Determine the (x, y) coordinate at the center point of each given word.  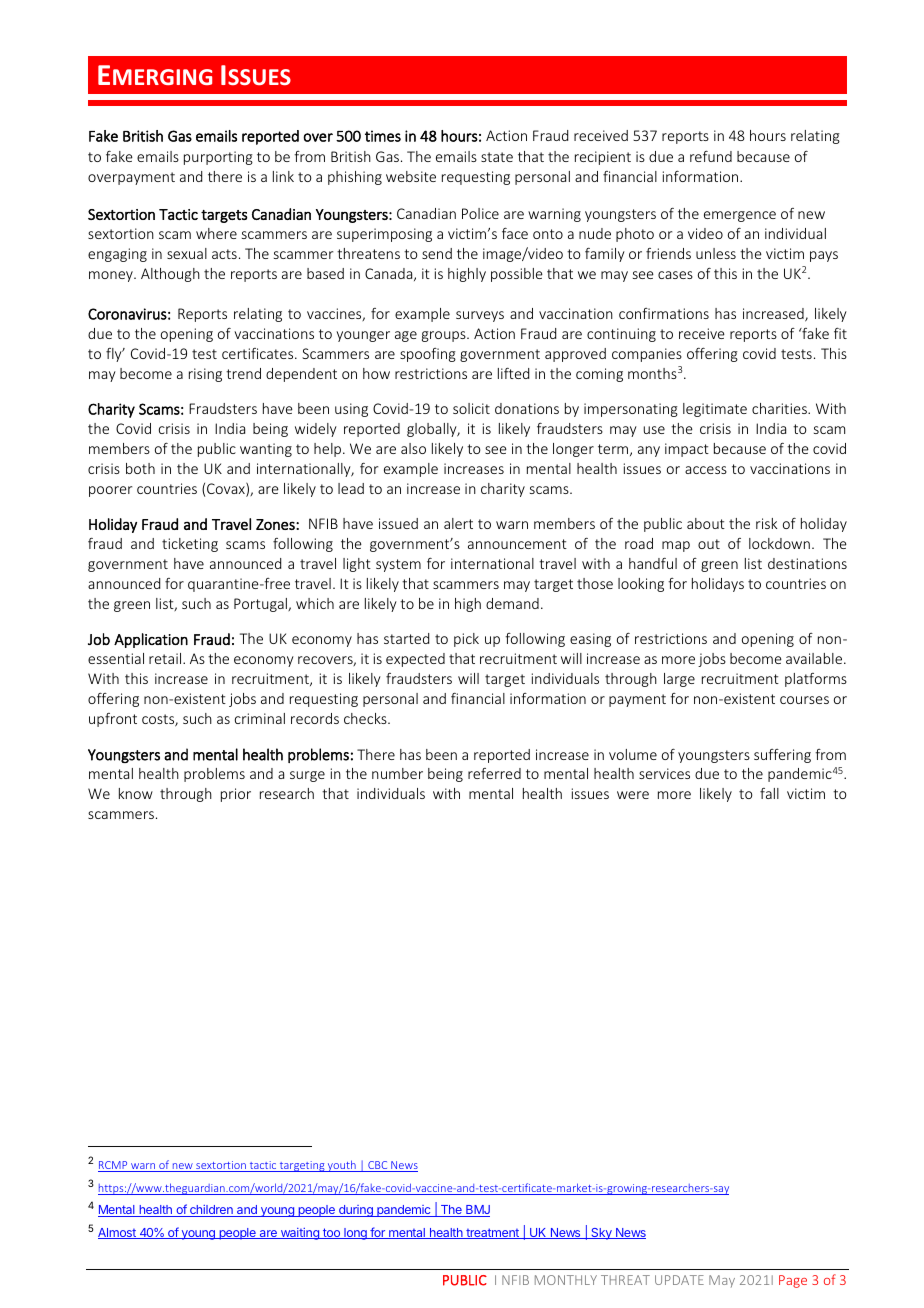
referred (494, 773)
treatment (492, 1233)
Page (793, 1281)
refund (711, 156)
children (211, 1211)
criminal (260, 718)
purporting (218, 158)
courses (804, 700)
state (497, 157)
